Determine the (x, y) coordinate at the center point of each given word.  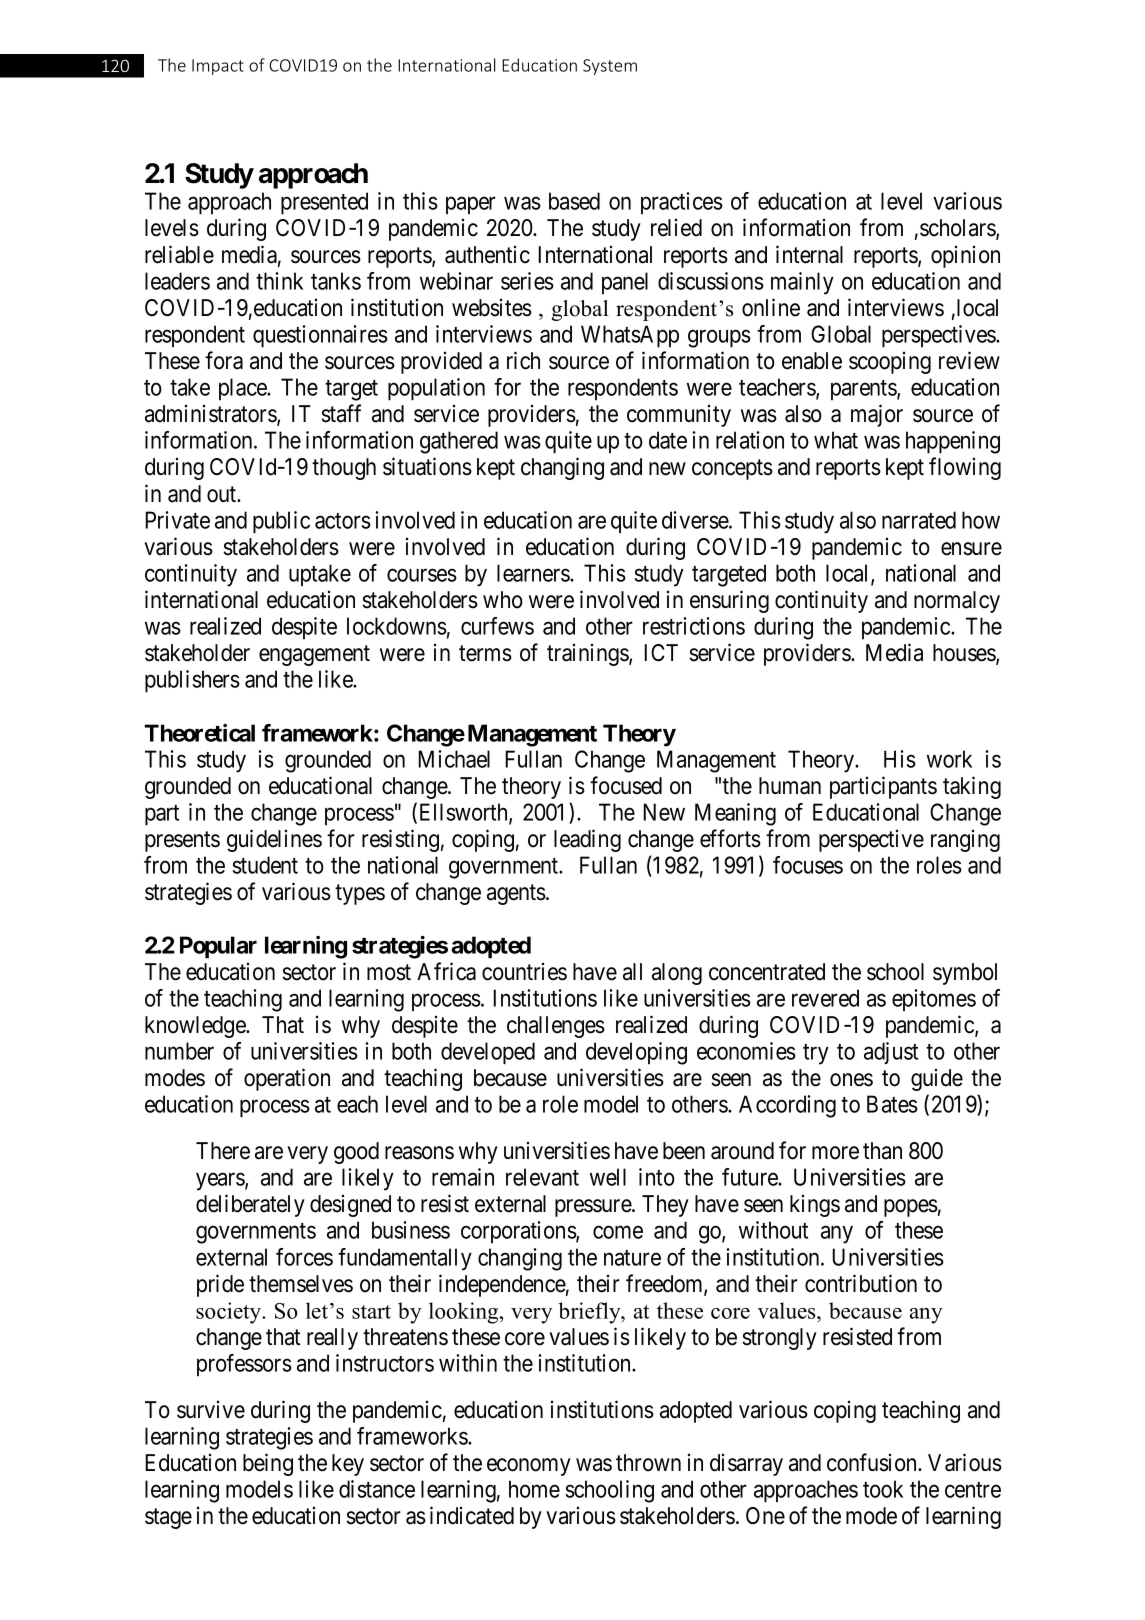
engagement (314, 656)
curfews (497, 626)
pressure (594, 1208)
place (243, 389)
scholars (958, 229)
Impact (218, 67)
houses (965, 654)
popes (911, 1208)
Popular (218, 947)
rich (523, 360)
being (268, 1464)
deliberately (250, 1205)
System (610, 67)
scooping (890, 363)
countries (524, 972)
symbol (965, 974)
